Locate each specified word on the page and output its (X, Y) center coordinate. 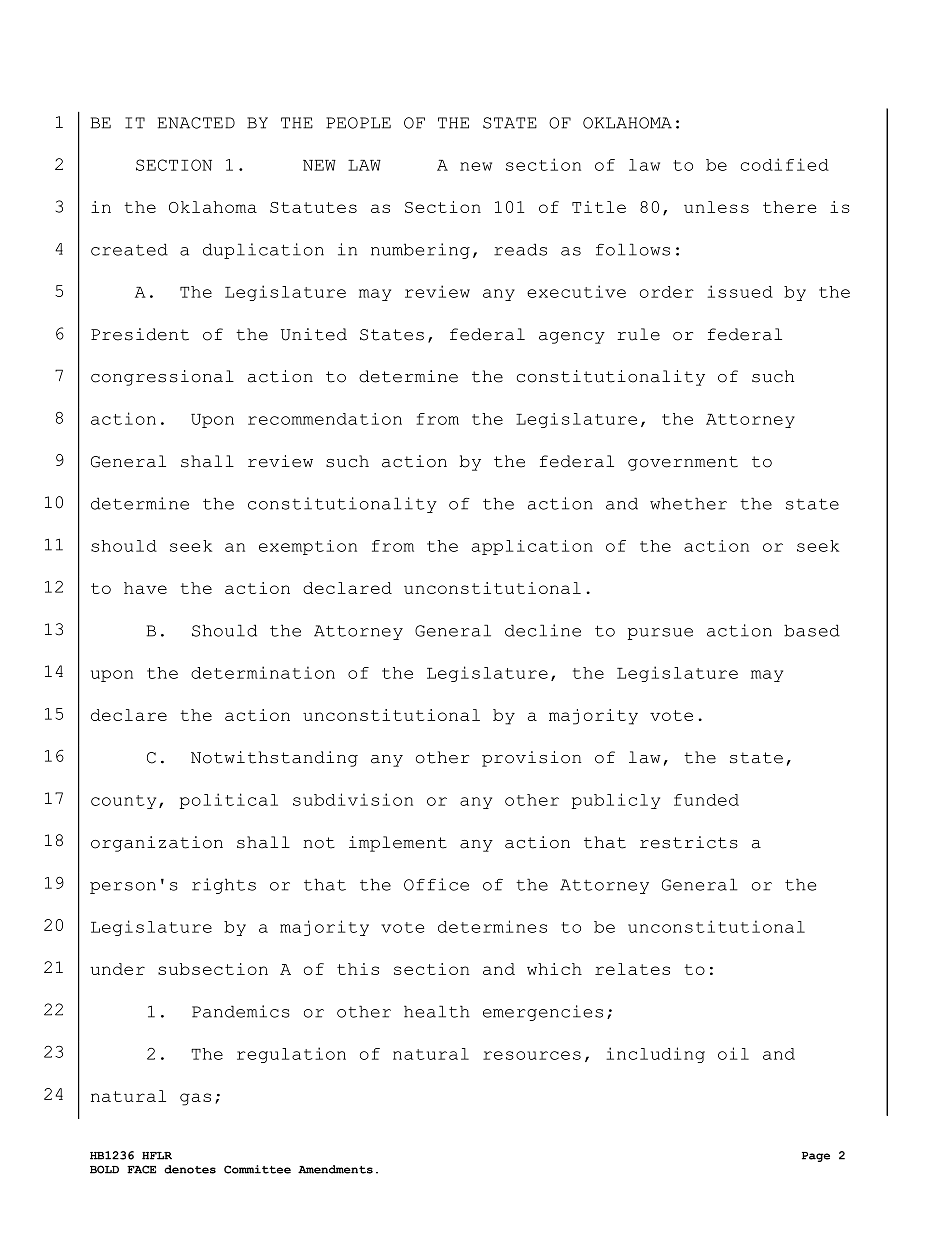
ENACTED (196, 123)
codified (785, 164)
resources (532, 1055)
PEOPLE (358, 123)
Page (816, 1157)
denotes (190, 1169)
